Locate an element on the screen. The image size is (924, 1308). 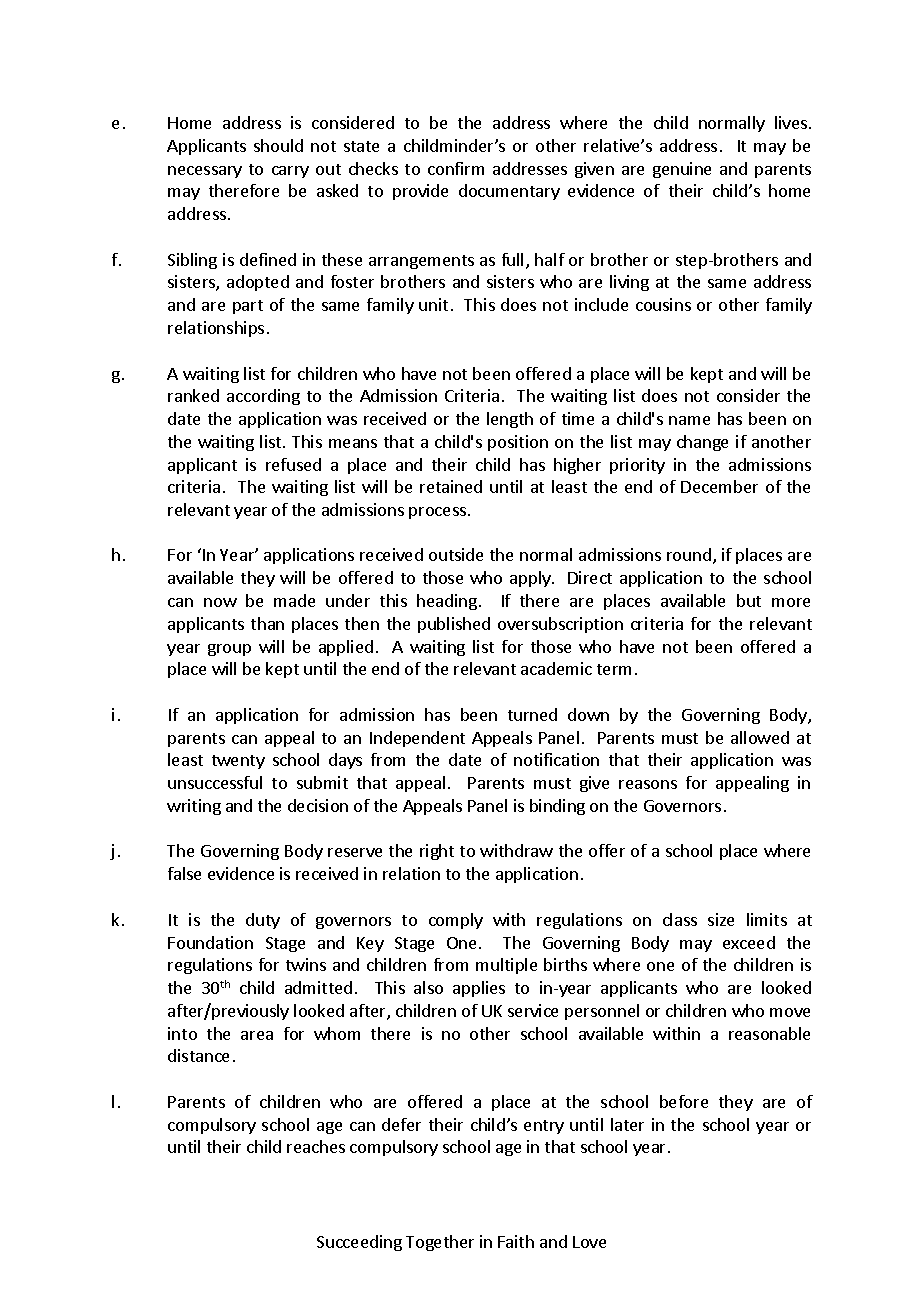
confirm is located at coordinates (456, 168).
